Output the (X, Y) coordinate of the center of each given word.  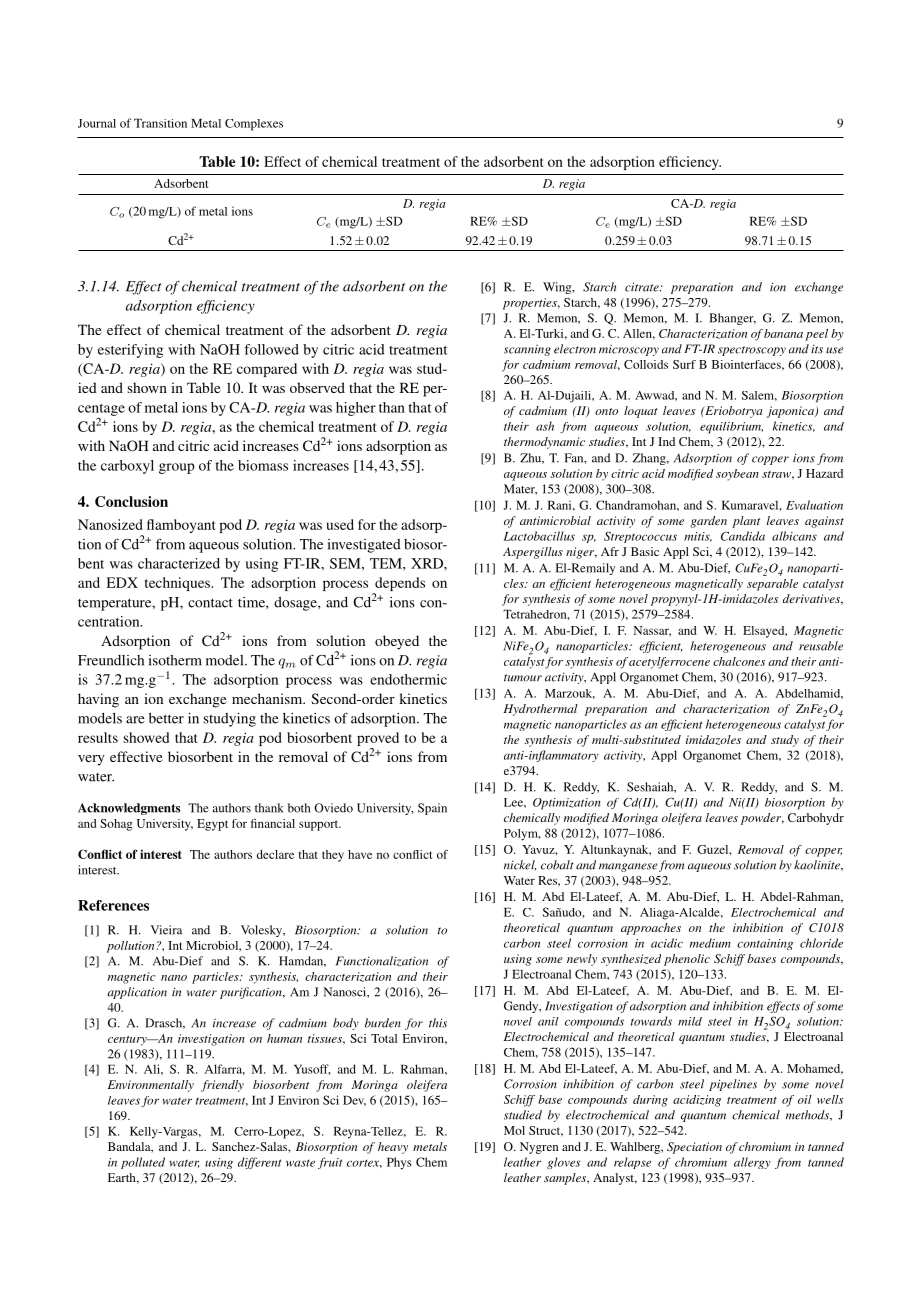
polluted (143, 1163)
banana (783, 333)
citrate (643, 287)
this (438, 1023)
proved (378, 739)
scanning (527, 350)
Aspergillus (533, 553)
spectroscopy (752, 351)
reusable (821, 646)
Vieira (166, 930)
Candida (743, 536)
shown (147, 387)
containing (765, 944)
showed (146, 737)
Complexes (254, 125)
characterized (179, 563)
